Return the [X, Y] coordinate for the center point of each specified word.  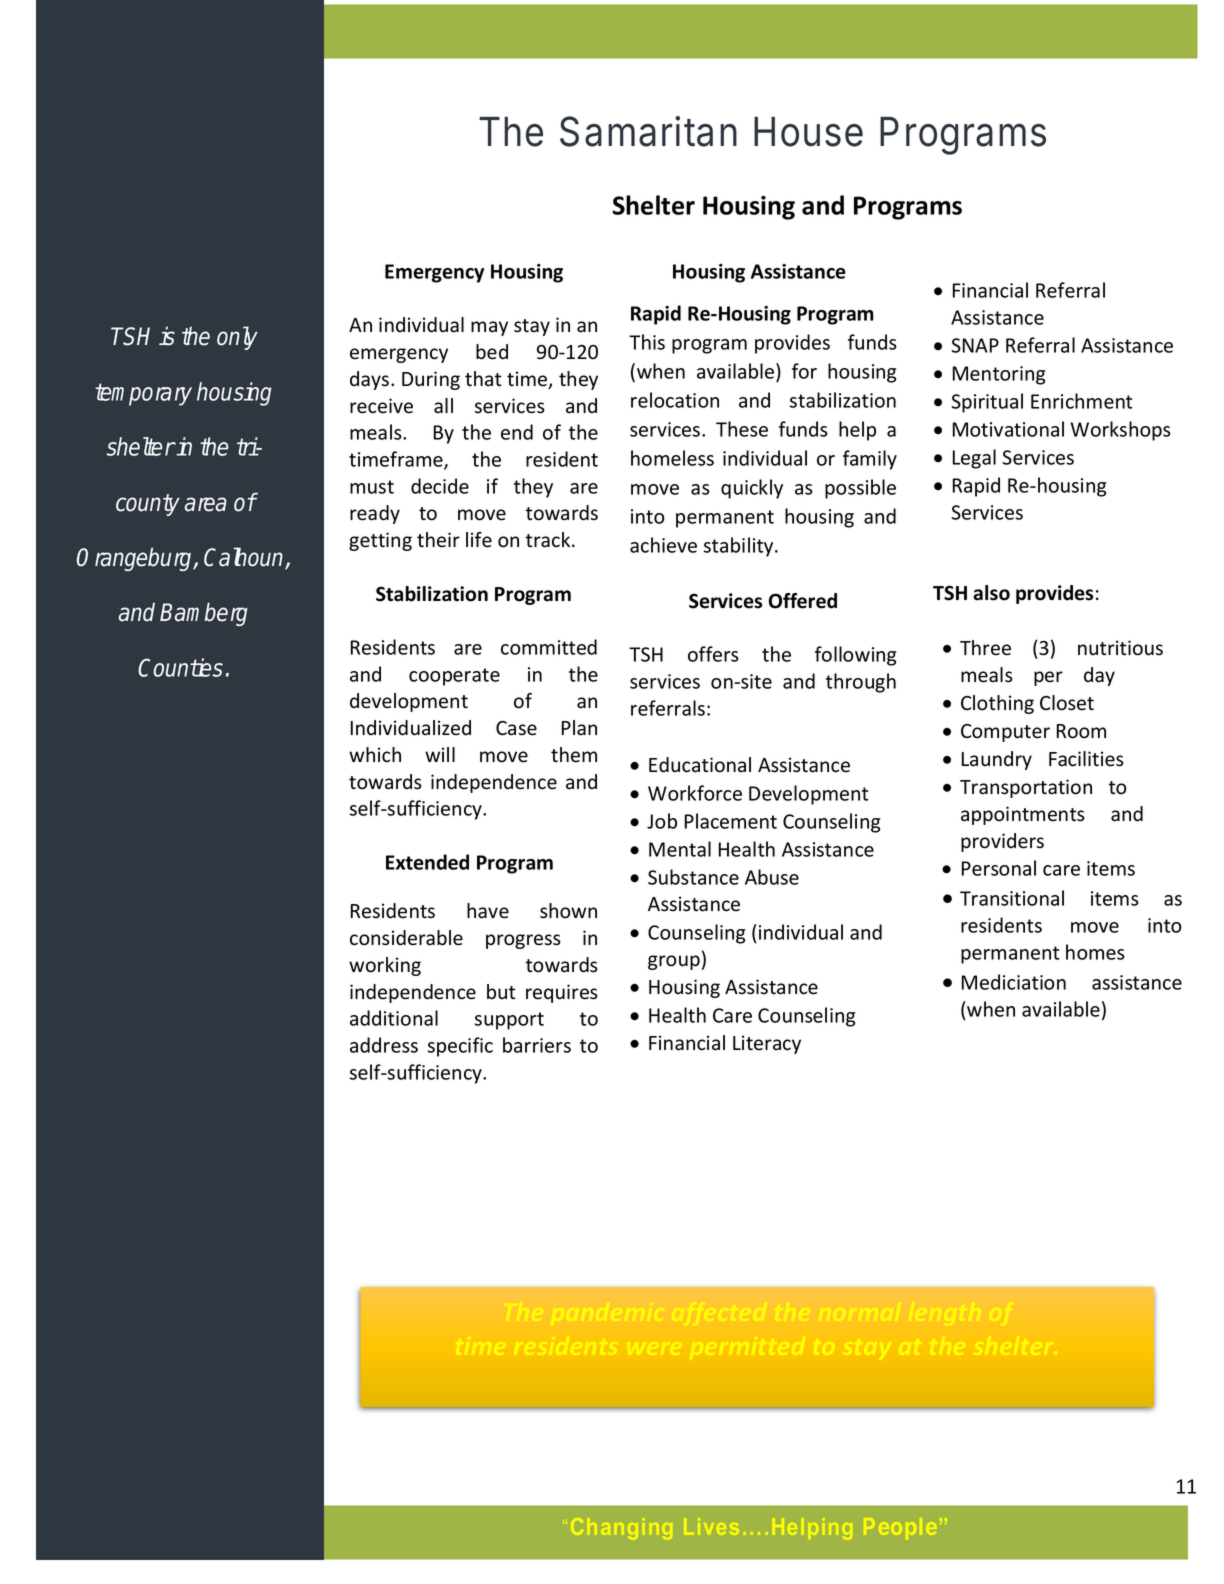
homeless [672, 458]
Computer [1005, 733]
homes [1095, 952]
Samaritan [648, 131]
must [372, 487]
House [808, 132]
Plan [579, 728]
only [237, 338]
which [375, 755]
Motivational [1008, 429]
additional [394, 1018]
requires [562, 993]
